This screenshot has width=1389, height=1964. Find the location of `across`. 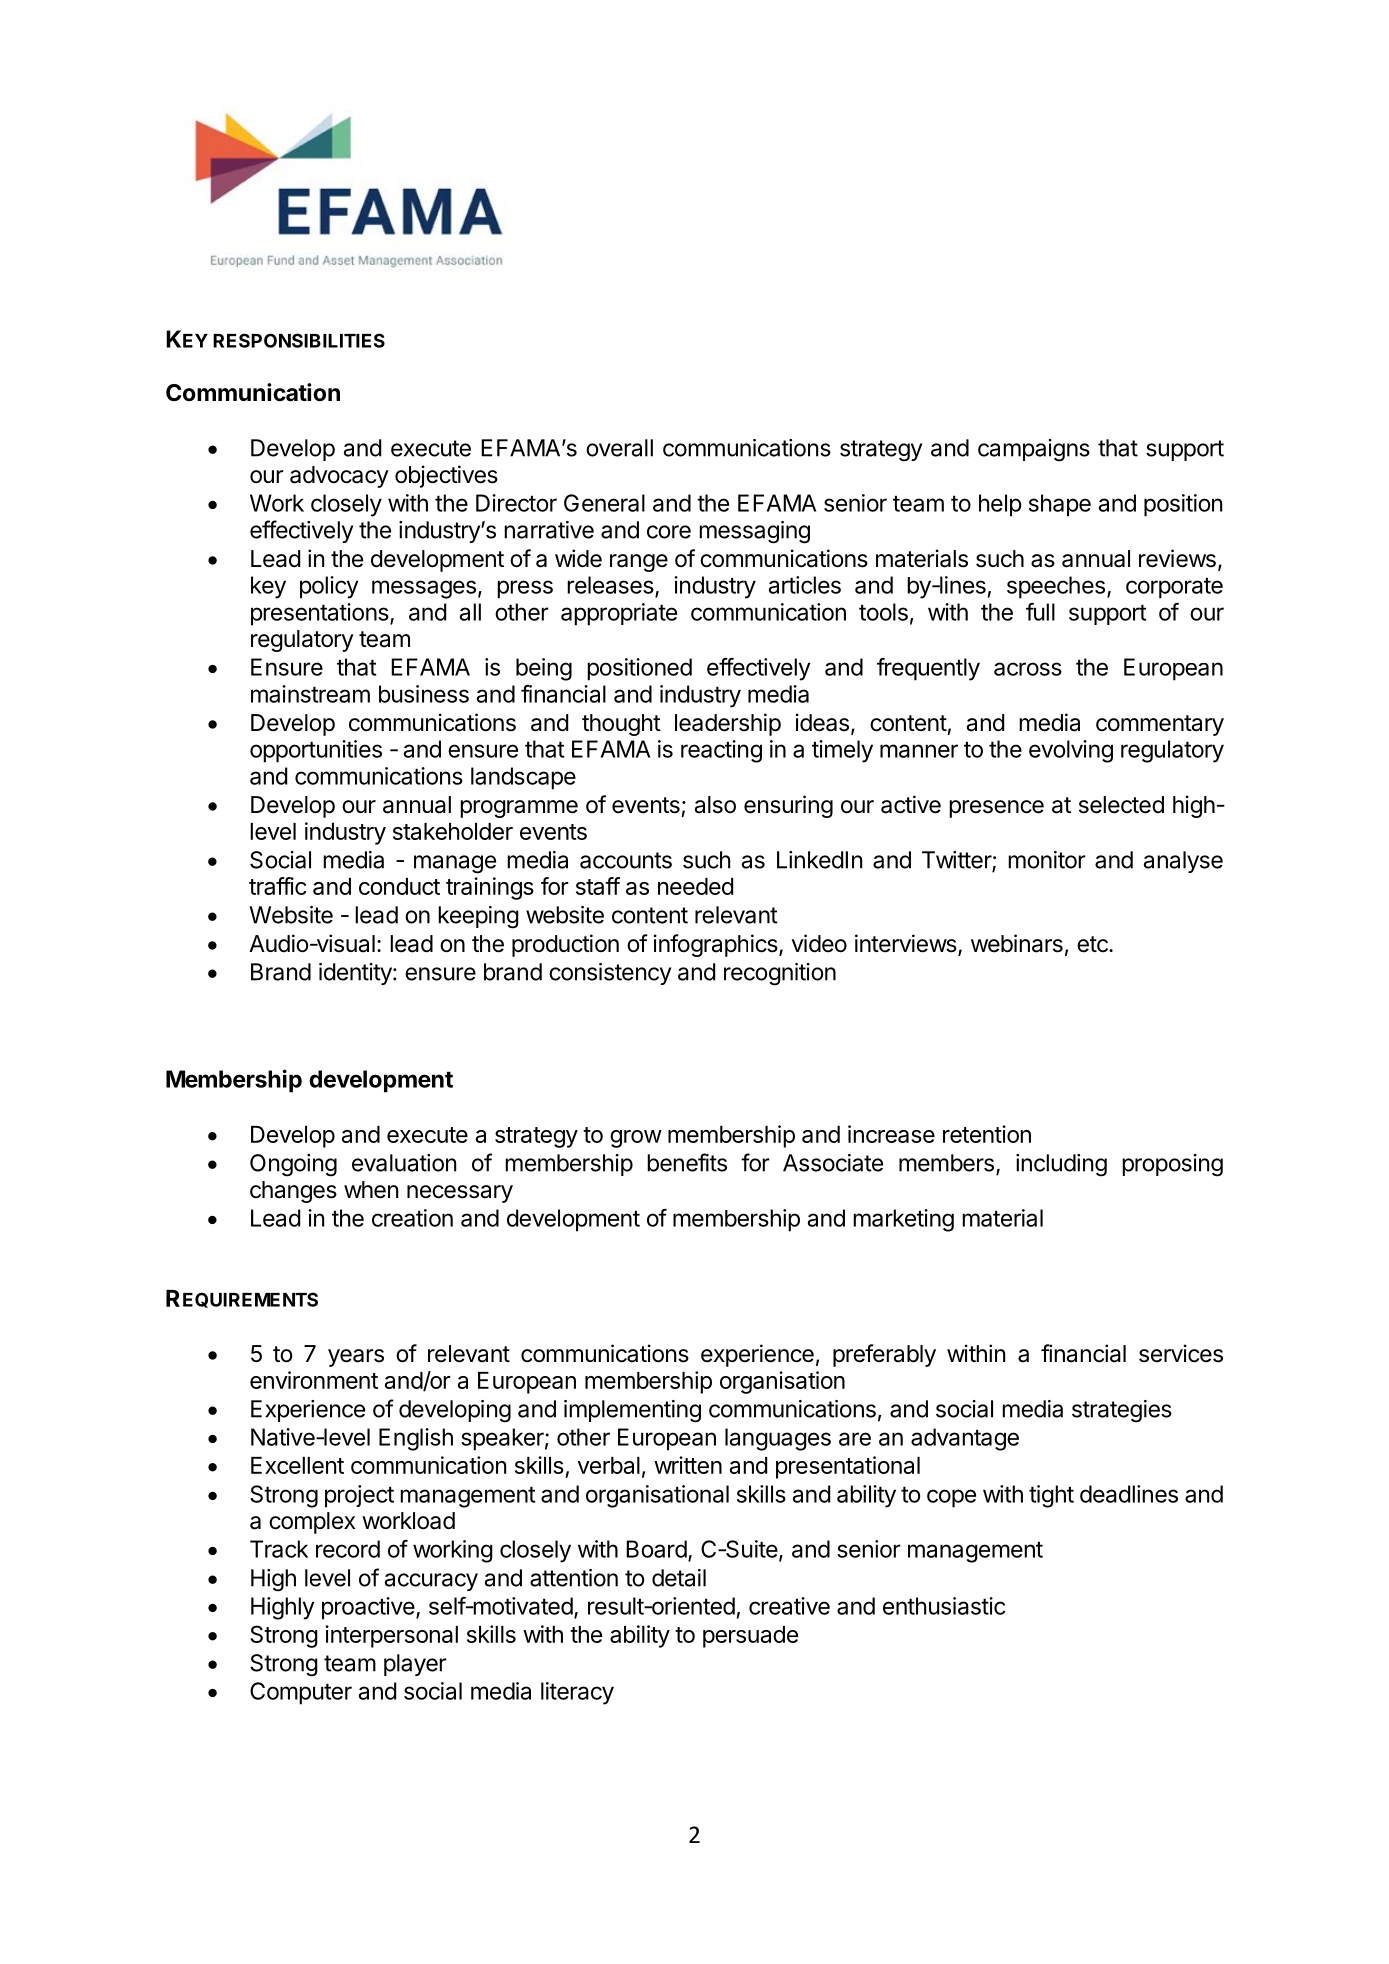

across is located at coordinates (1028, 669).
